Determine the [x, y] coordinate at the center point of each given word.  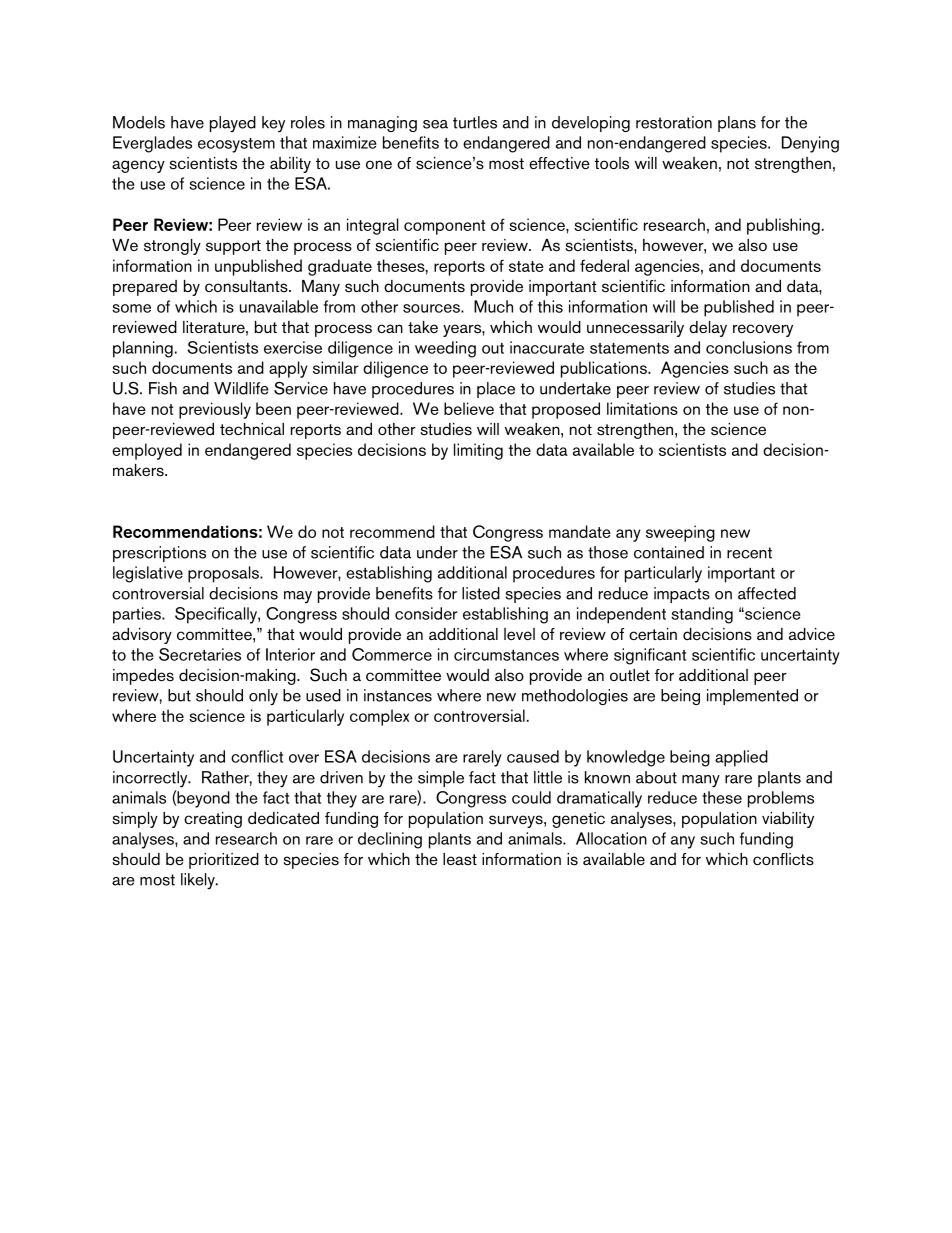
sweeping [680, 533]
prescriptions [159, 554]
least [460, 859]
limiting [478, 451]
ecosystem [236, 145]
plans [737, 124]
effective [559, 163]
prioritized [224, 861]
